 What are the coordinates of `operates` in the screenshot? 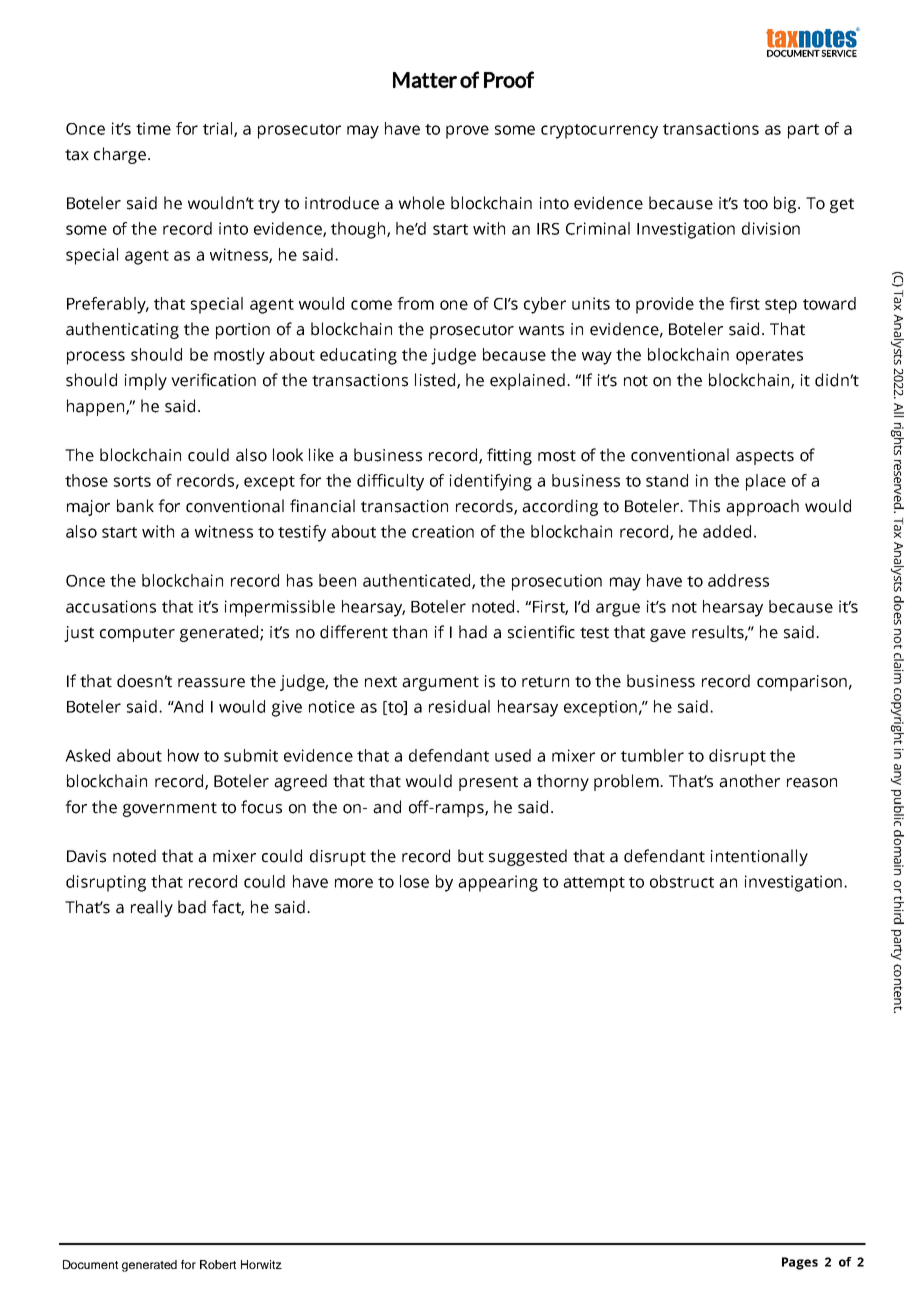 It's located at (769, 357).
